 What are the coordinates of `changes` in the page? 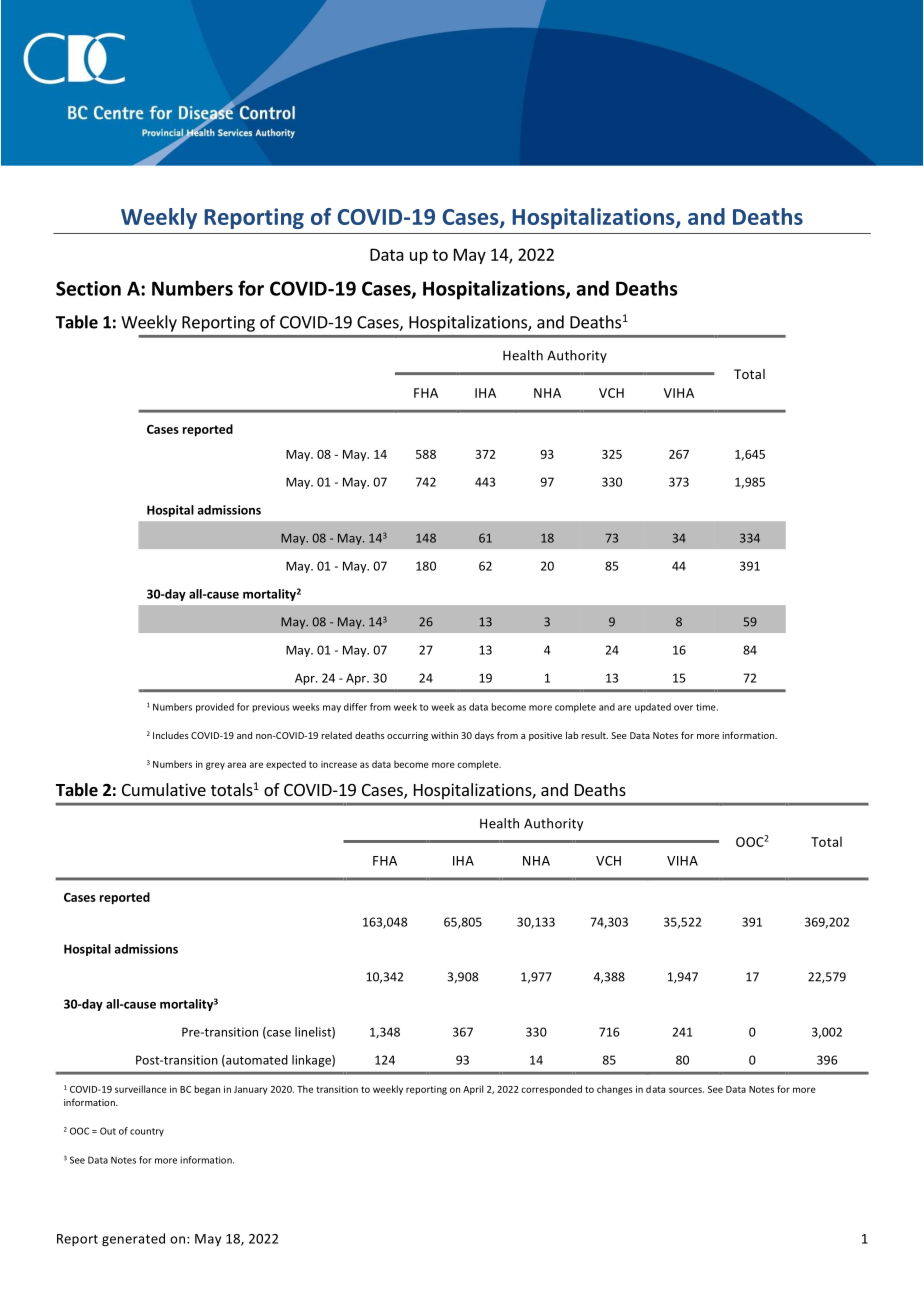 It's located at (615, 1090).
